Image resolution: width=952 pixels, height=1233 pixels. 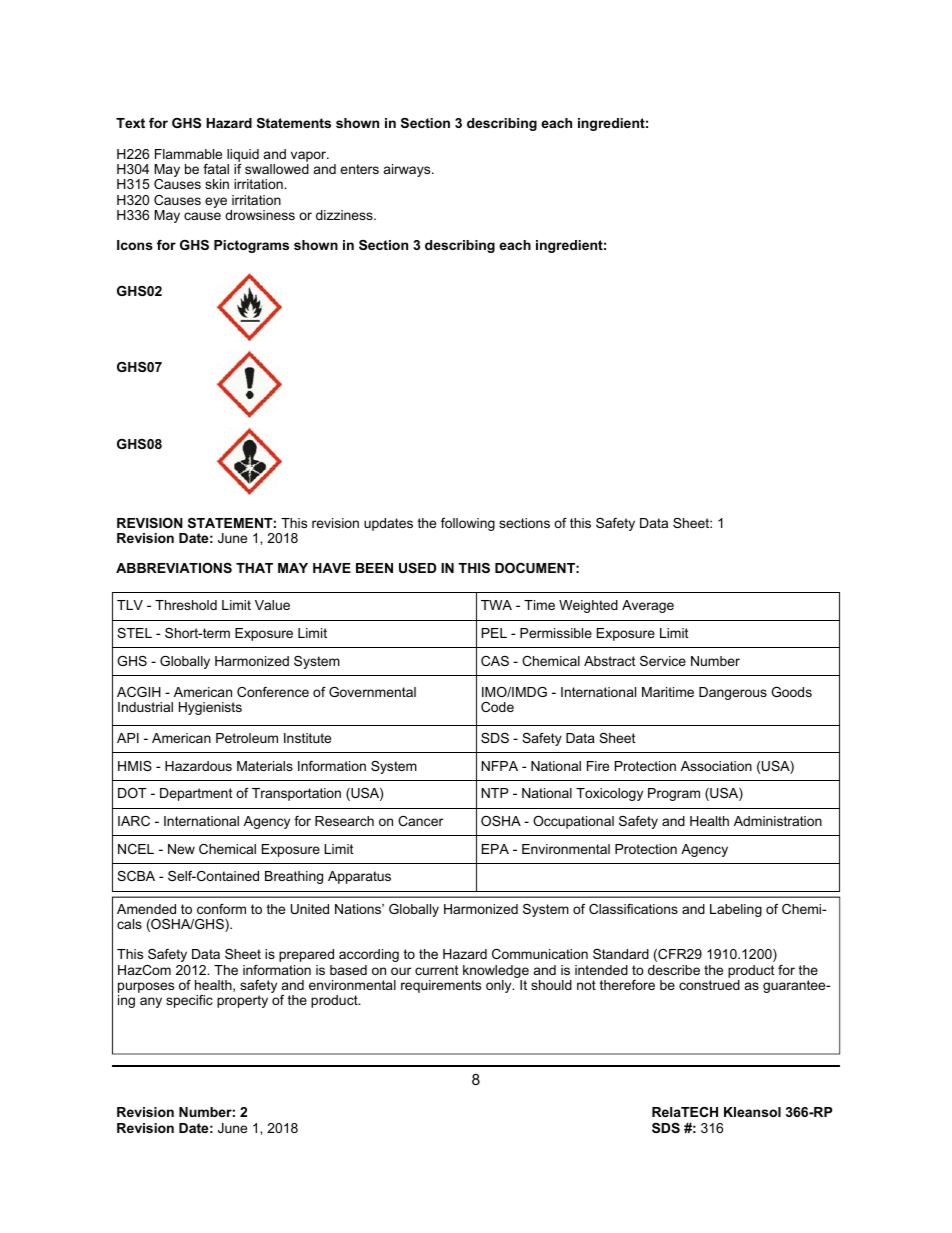 I want to click on Average, so click(x=648, y=606).
